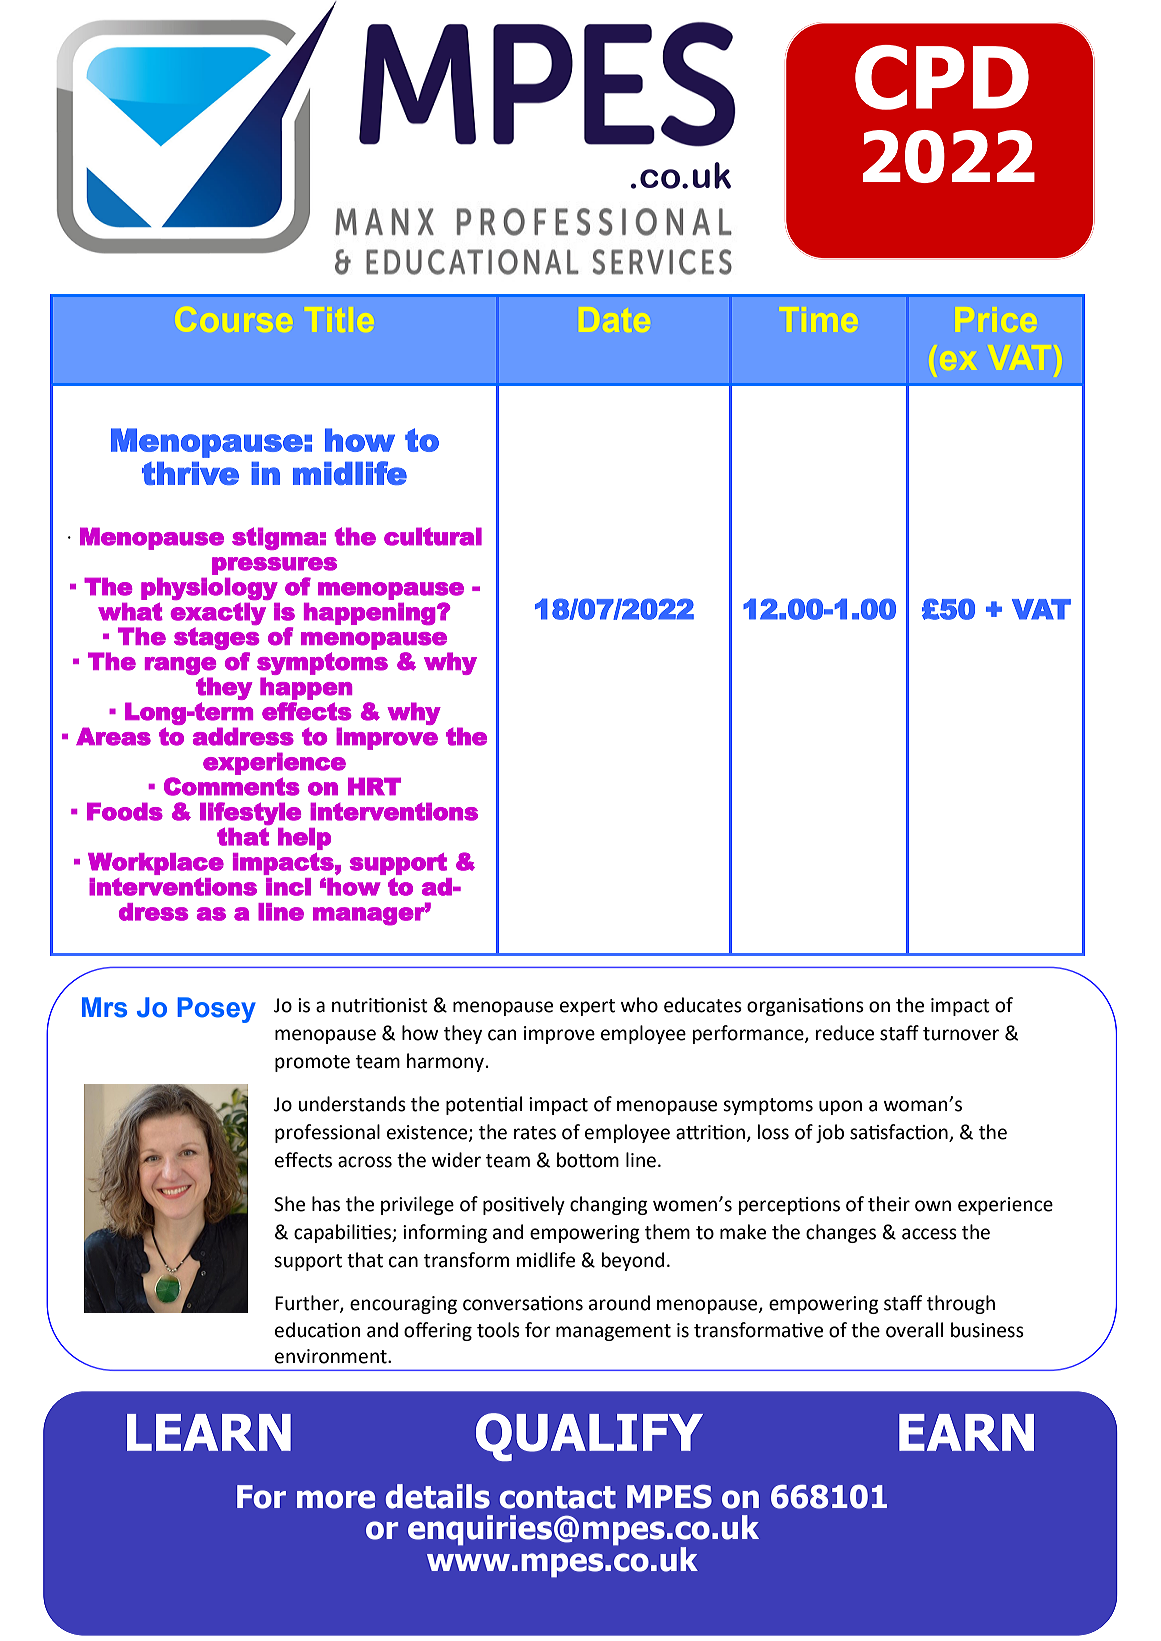 The width and height of the screenshot is (1161, 1641). What do you see at coordinates (805, 1007) in the screenshot?
I see `organisations` at bounding box center [805, 1007].
